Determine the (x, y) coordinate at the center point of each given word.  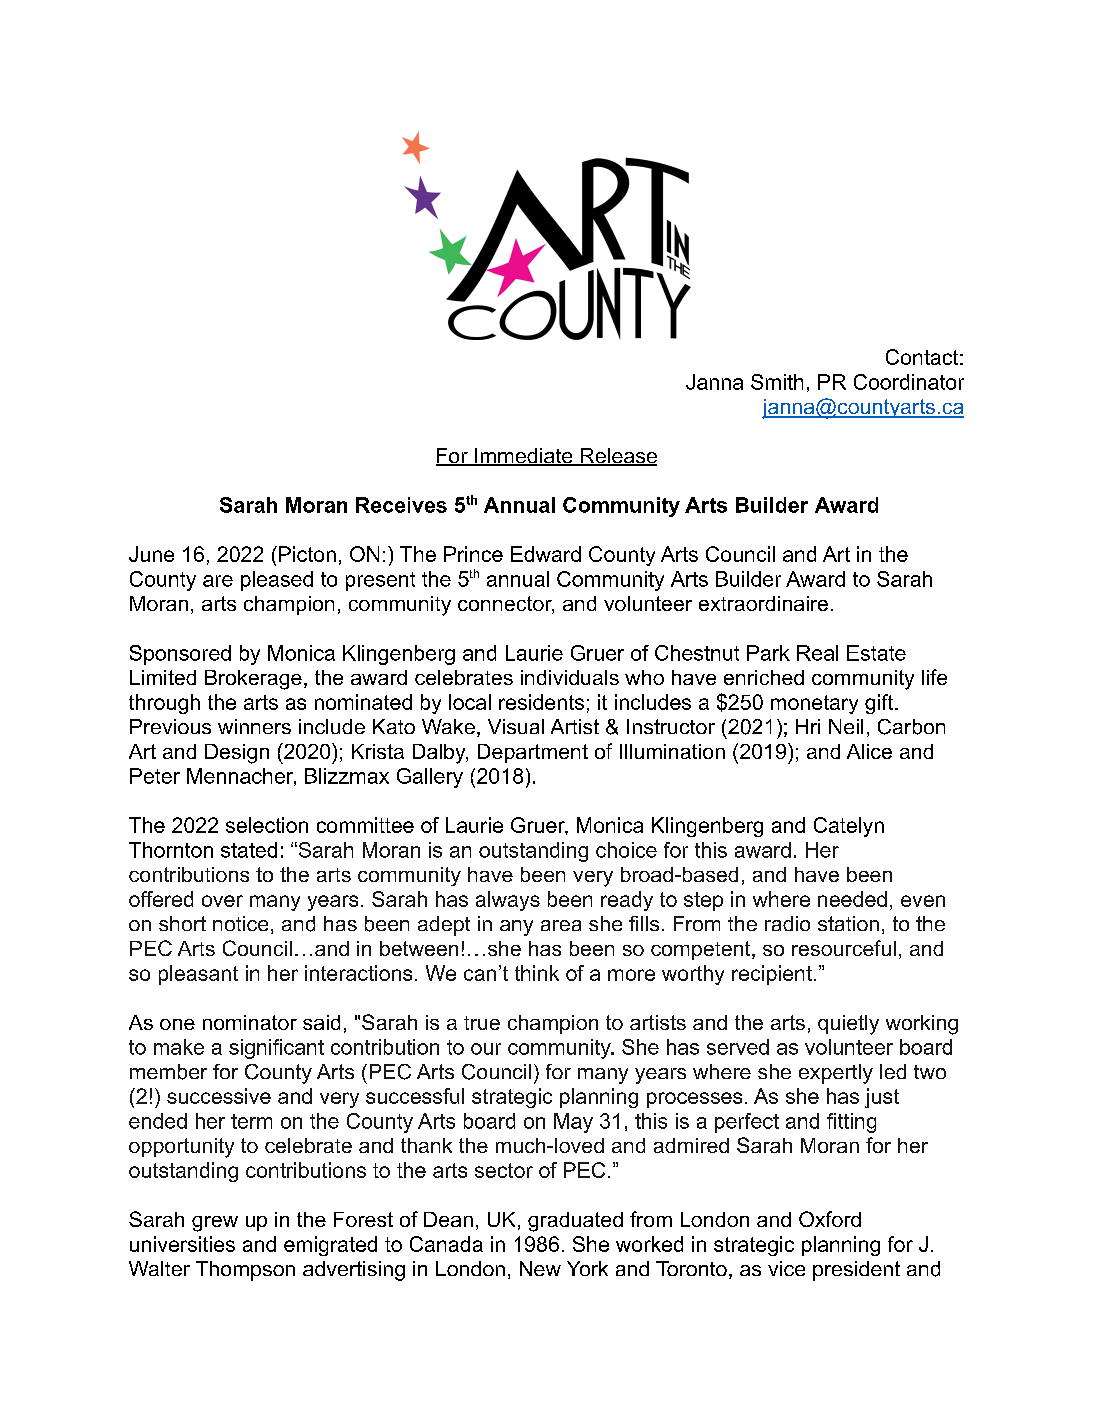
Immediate (524, 457)
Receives (401, 505)
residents (541, 702)
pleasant (198, 975)
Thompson (245, 1271)
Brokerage (253, 680)
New (540, 1268)
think (537, 973)
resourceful (844, 948)
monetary (814, 704)
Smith (777, 382)
